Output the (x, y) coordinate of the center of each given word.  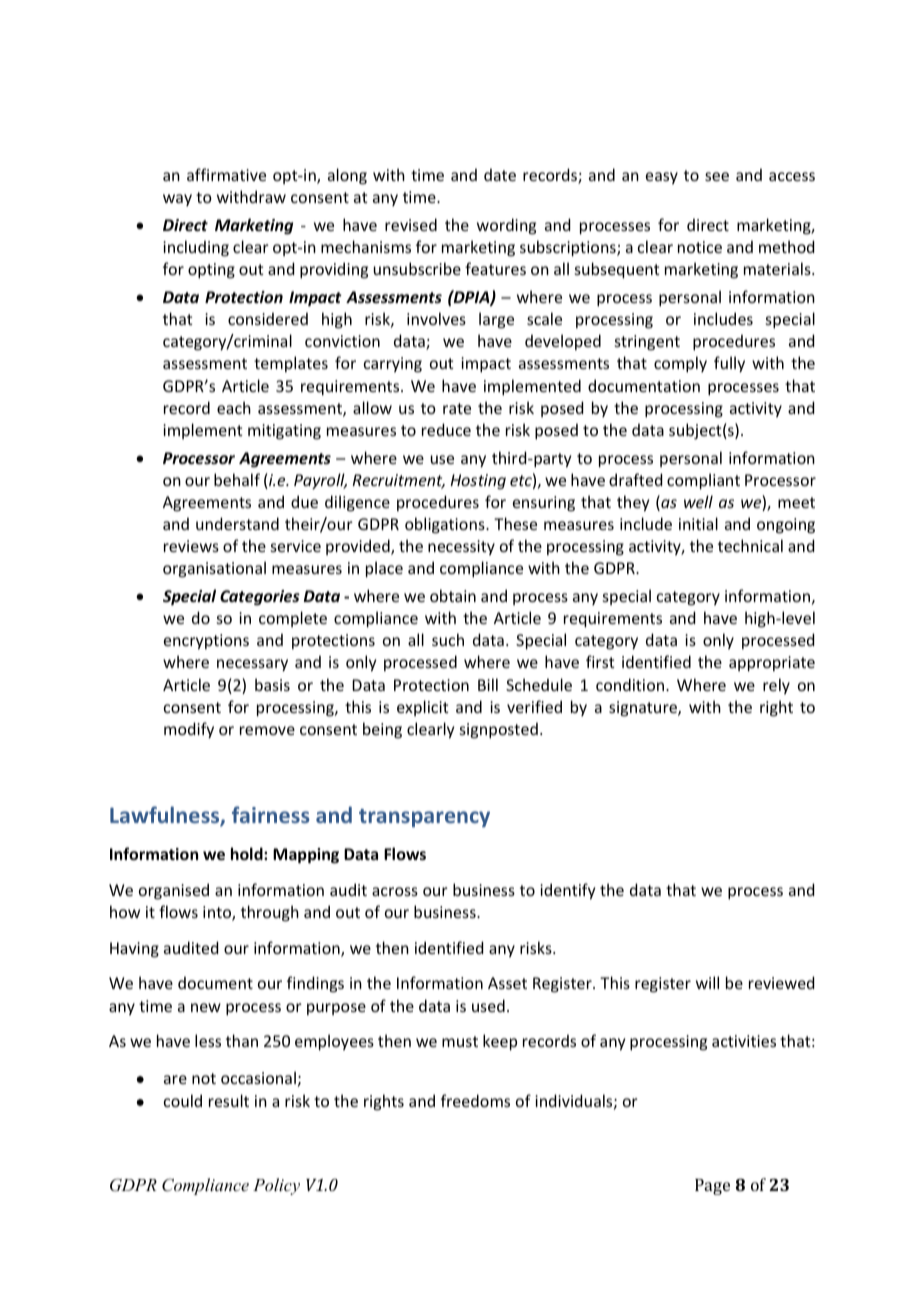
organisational (214, 569)
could (183, 1100)
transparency (424, 818)
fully (729, 364)
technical (750, 545)
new (206, 1007)
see (717, 176)
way (177, 200)
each (234, 407)
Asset (507, 983)
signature (644, 709)
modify (189, 730)
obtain (453, 595)
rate (457, 408)
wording (506, 226)
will (707, 982)
